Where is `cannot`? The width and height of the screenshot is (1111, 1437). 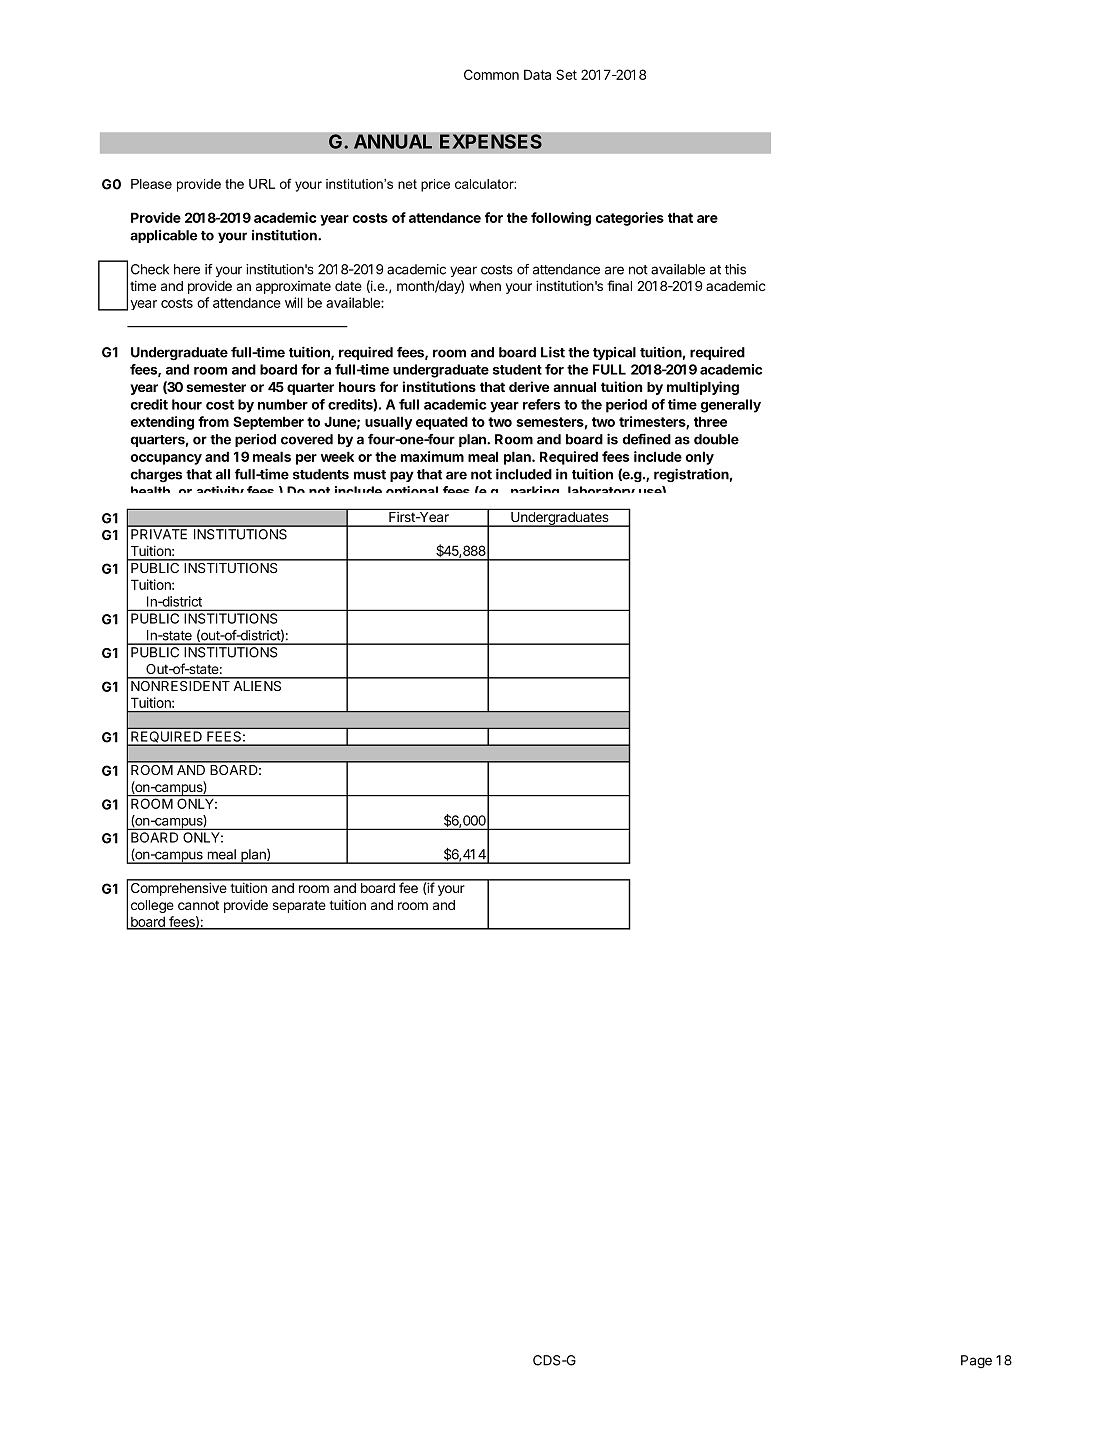
cannot is located at coordinates (198, 905).
